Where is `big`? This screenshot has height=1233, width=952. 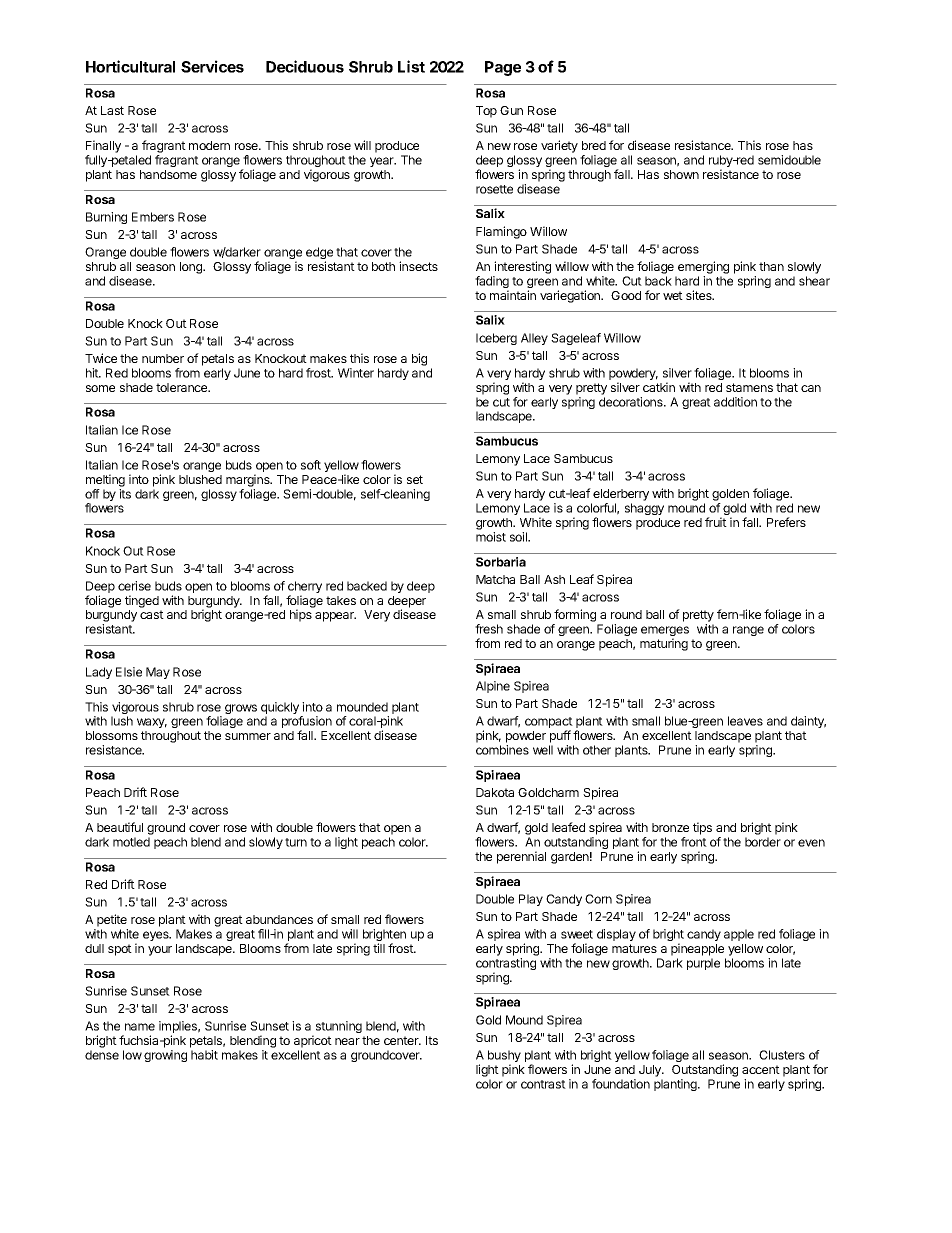
big is located at coordinates (419, 359).
